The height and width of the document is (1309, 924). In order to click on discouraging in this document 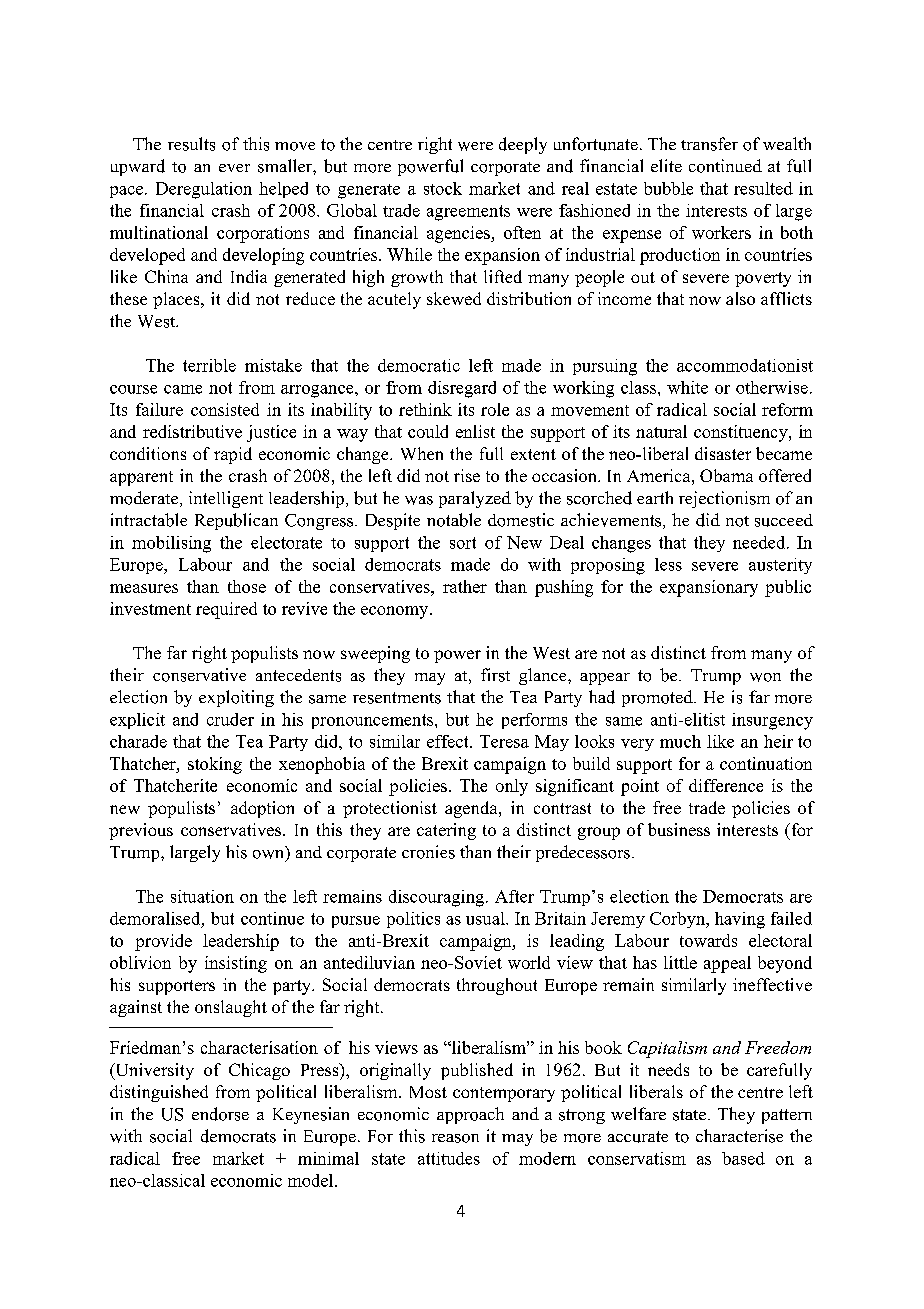, I will do `click(436, 898)`.
